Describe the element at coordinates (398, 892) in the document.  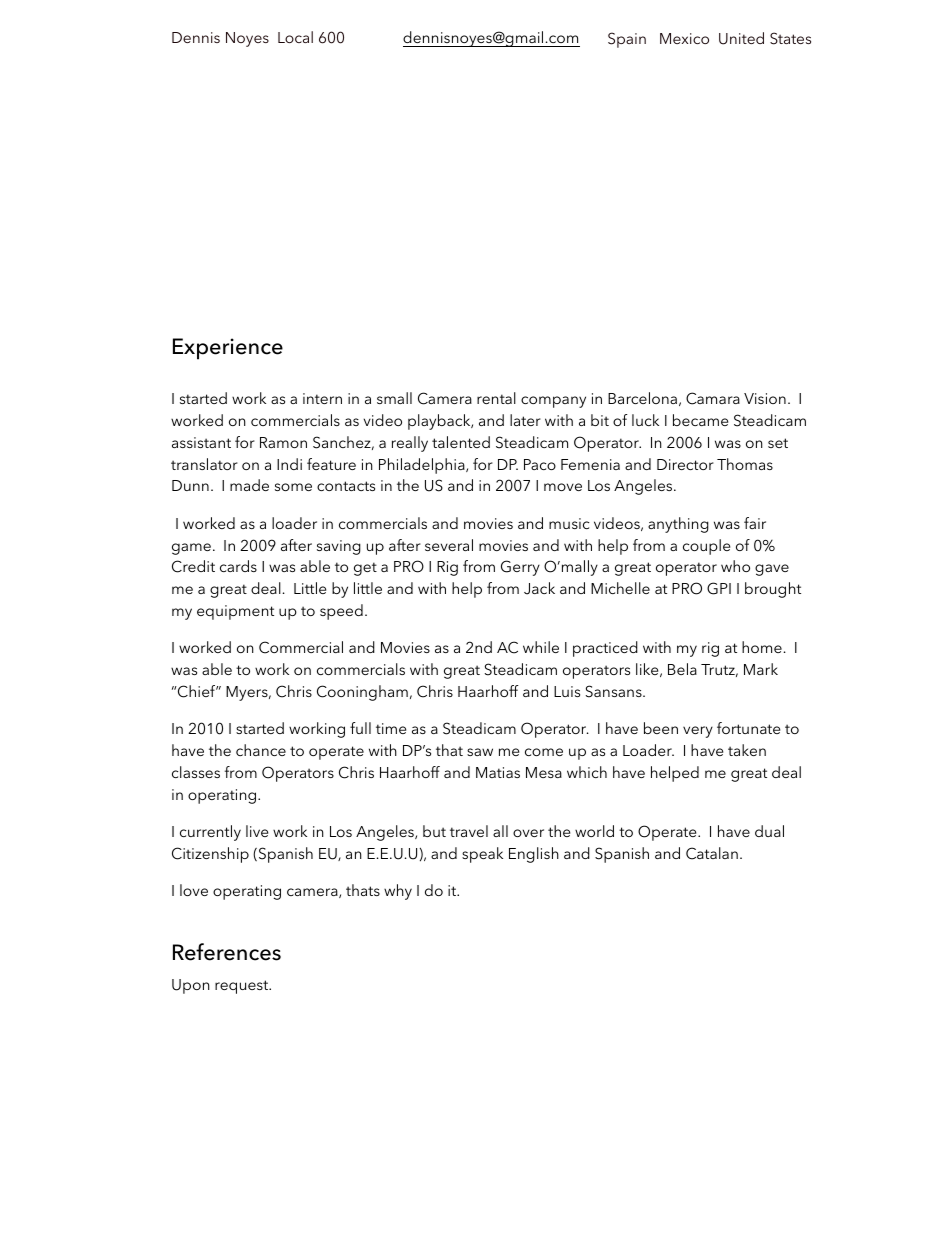
I see `why` at that location.
